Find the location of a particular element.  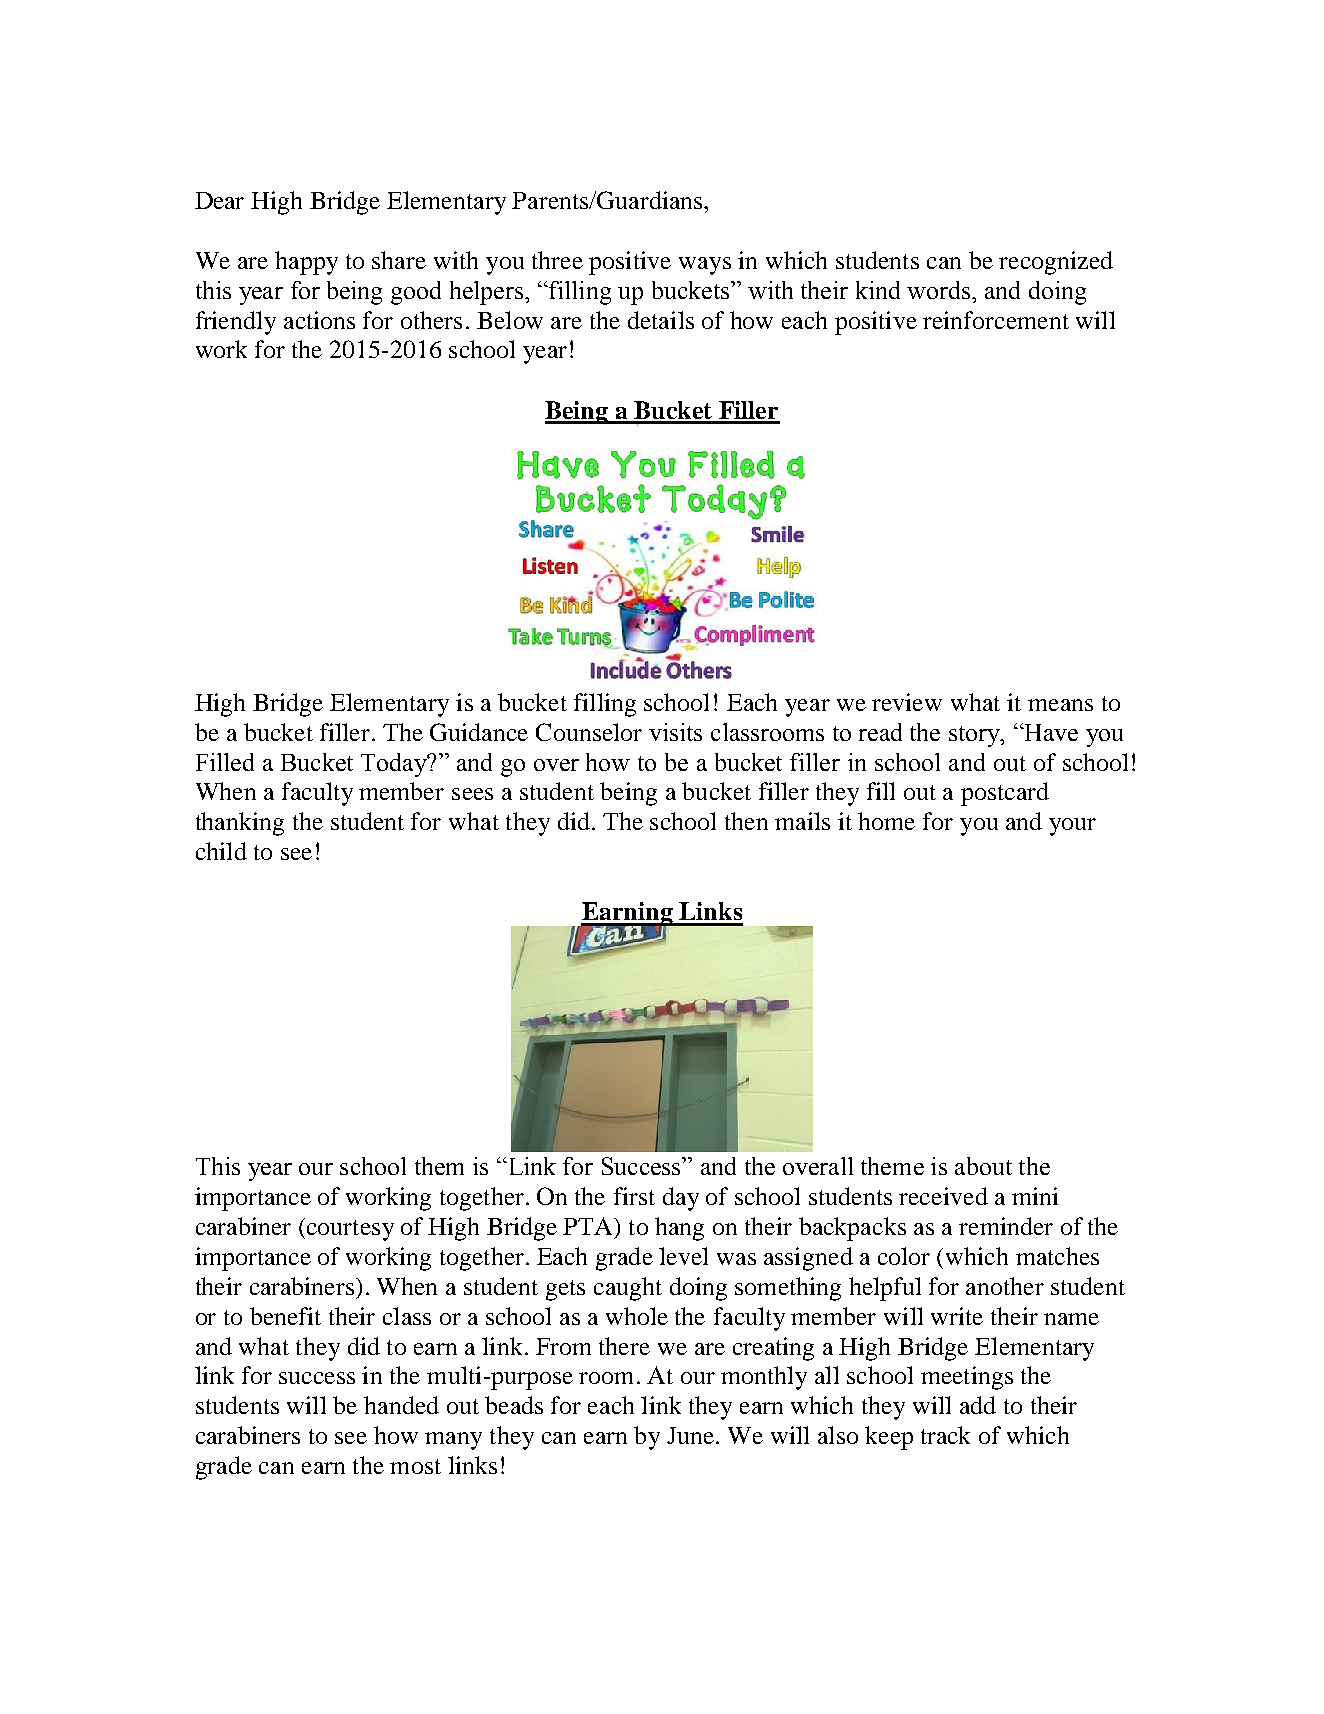

reinforcement is located at coordinates (996, 320).
